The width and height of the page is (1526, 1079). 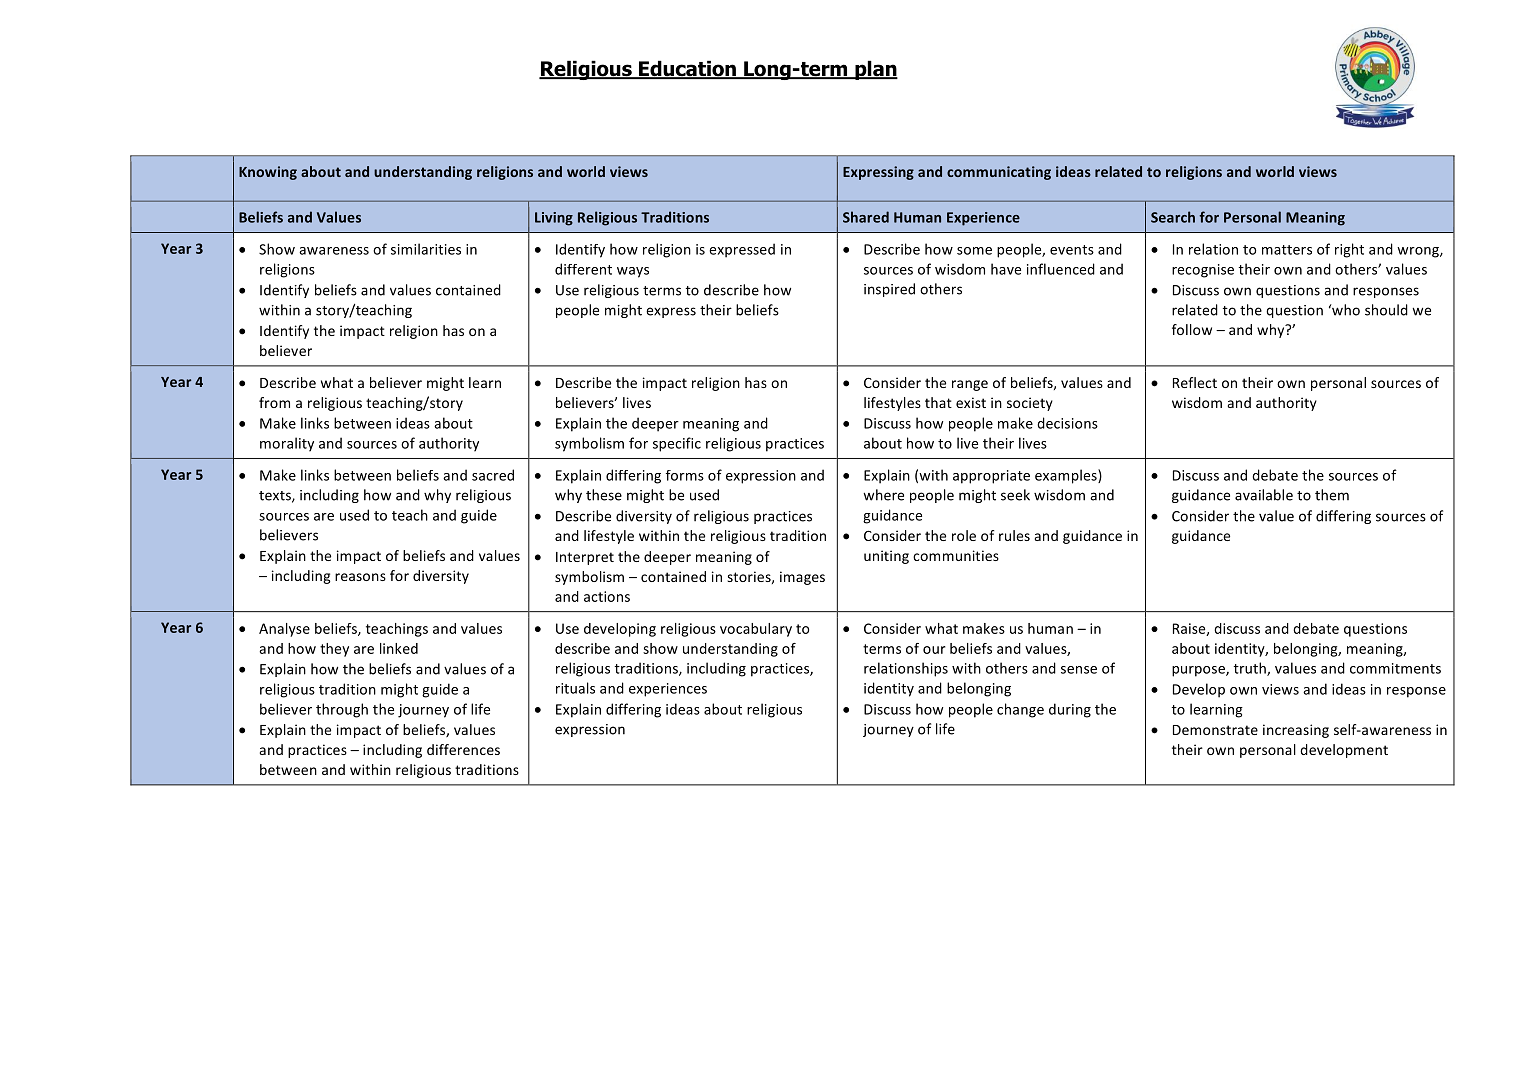 I want to click on sacred, so click(x=493, y=475).
